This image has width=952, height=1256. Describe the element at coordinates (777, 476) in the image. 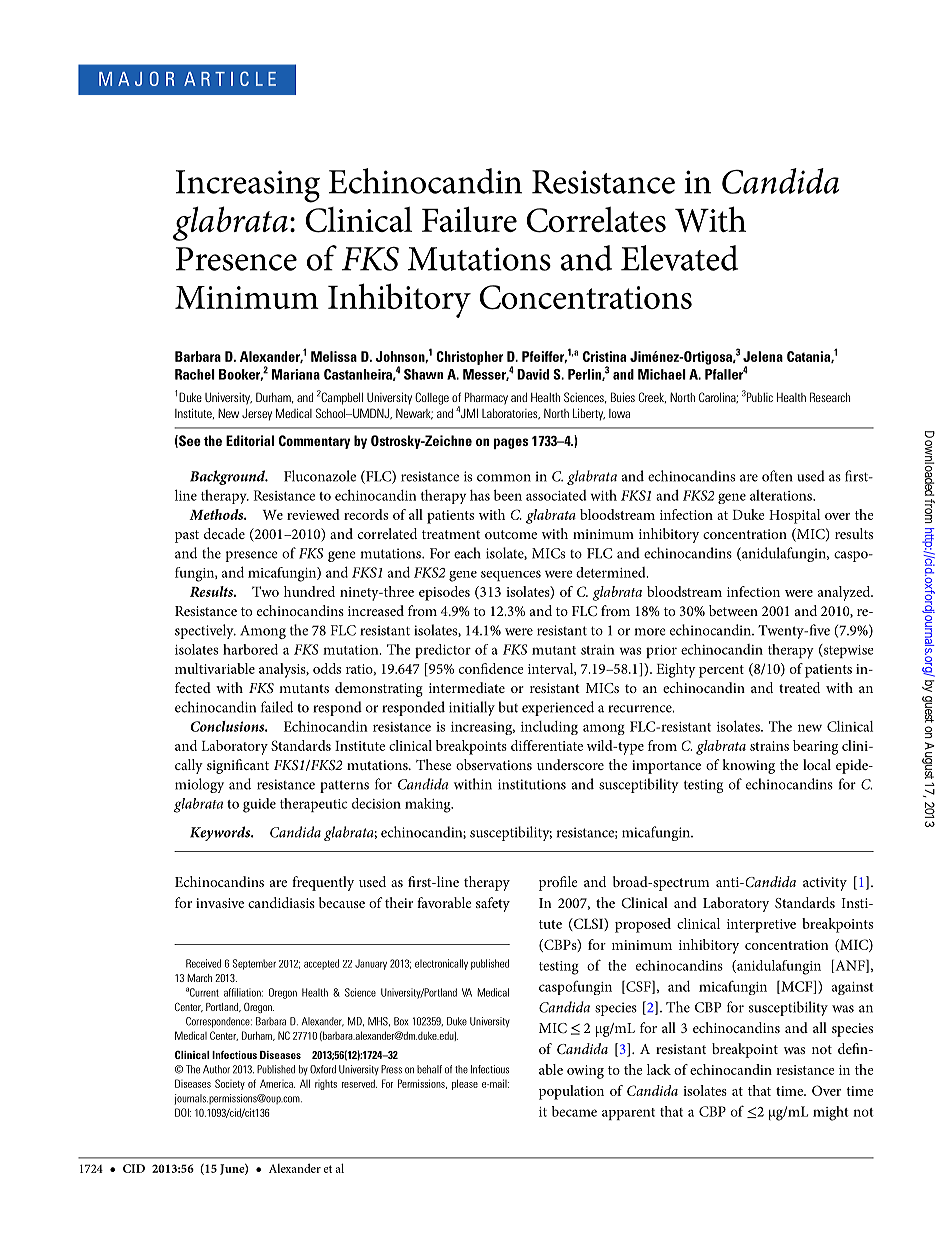

I see `often` at that location.
